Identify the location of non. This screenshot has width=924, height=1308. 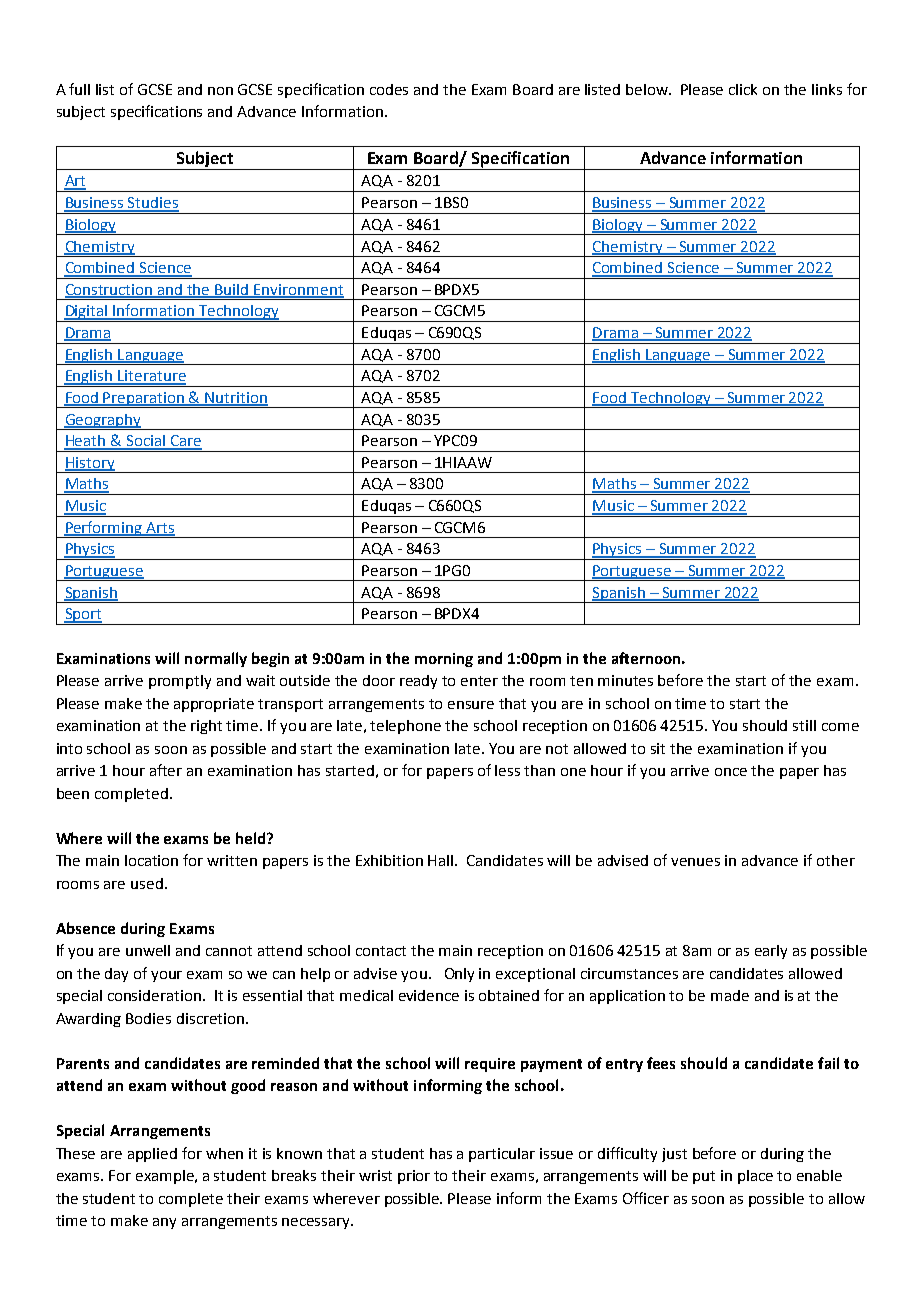
(220, 91).
